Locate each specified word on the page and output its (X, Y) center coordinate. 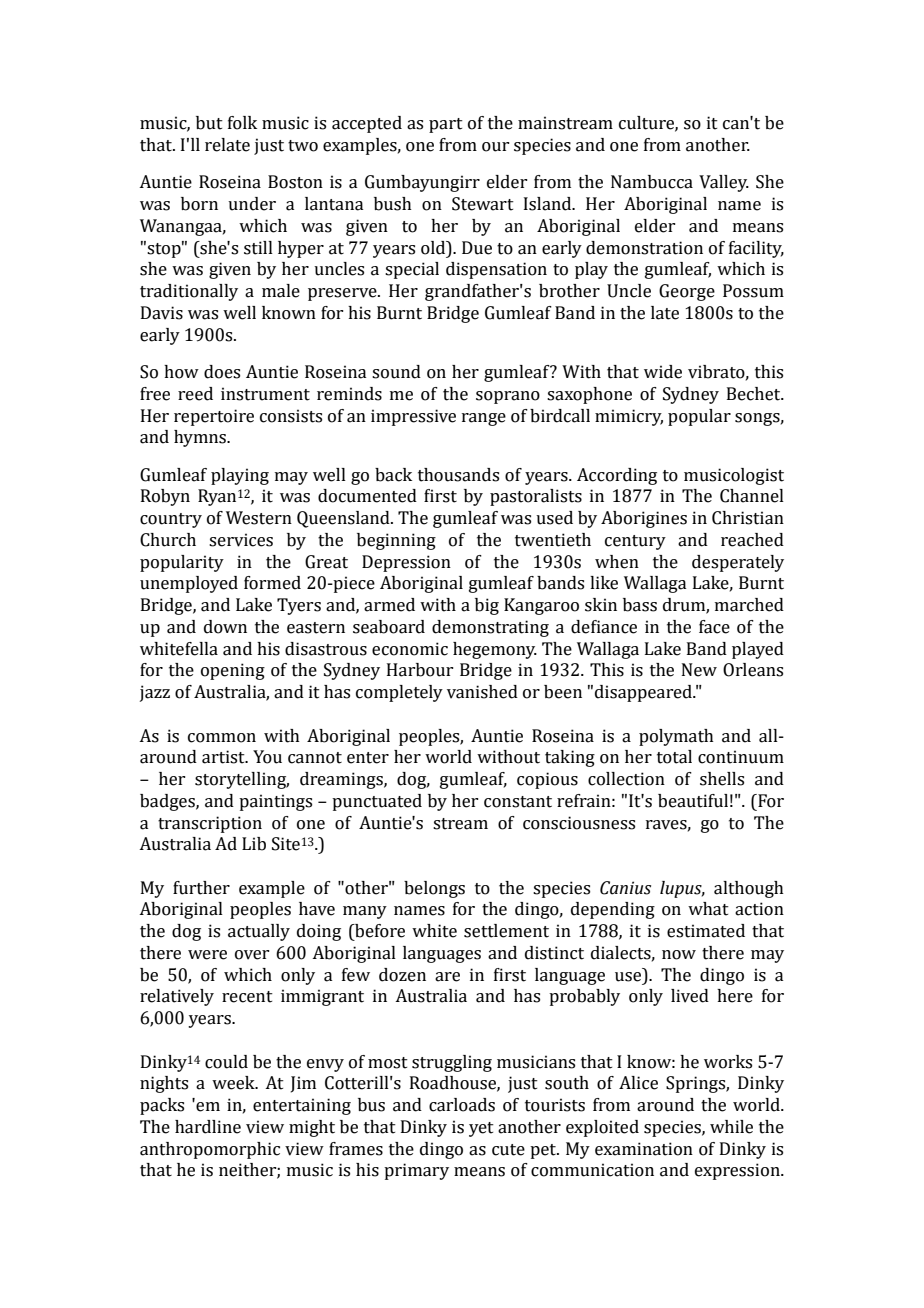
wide (663, 372)
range (484, 419)
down (225, 627)
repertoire (214, 417)
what (708, 909)
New (699, 670)
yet (481, 1129)
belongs (434, 889)
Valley (724, 183)
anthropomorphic (210, 1150)
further (201, 888)
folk (242, 123)
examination (644, 1149)
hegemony (495, 650)
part (446, 125)
